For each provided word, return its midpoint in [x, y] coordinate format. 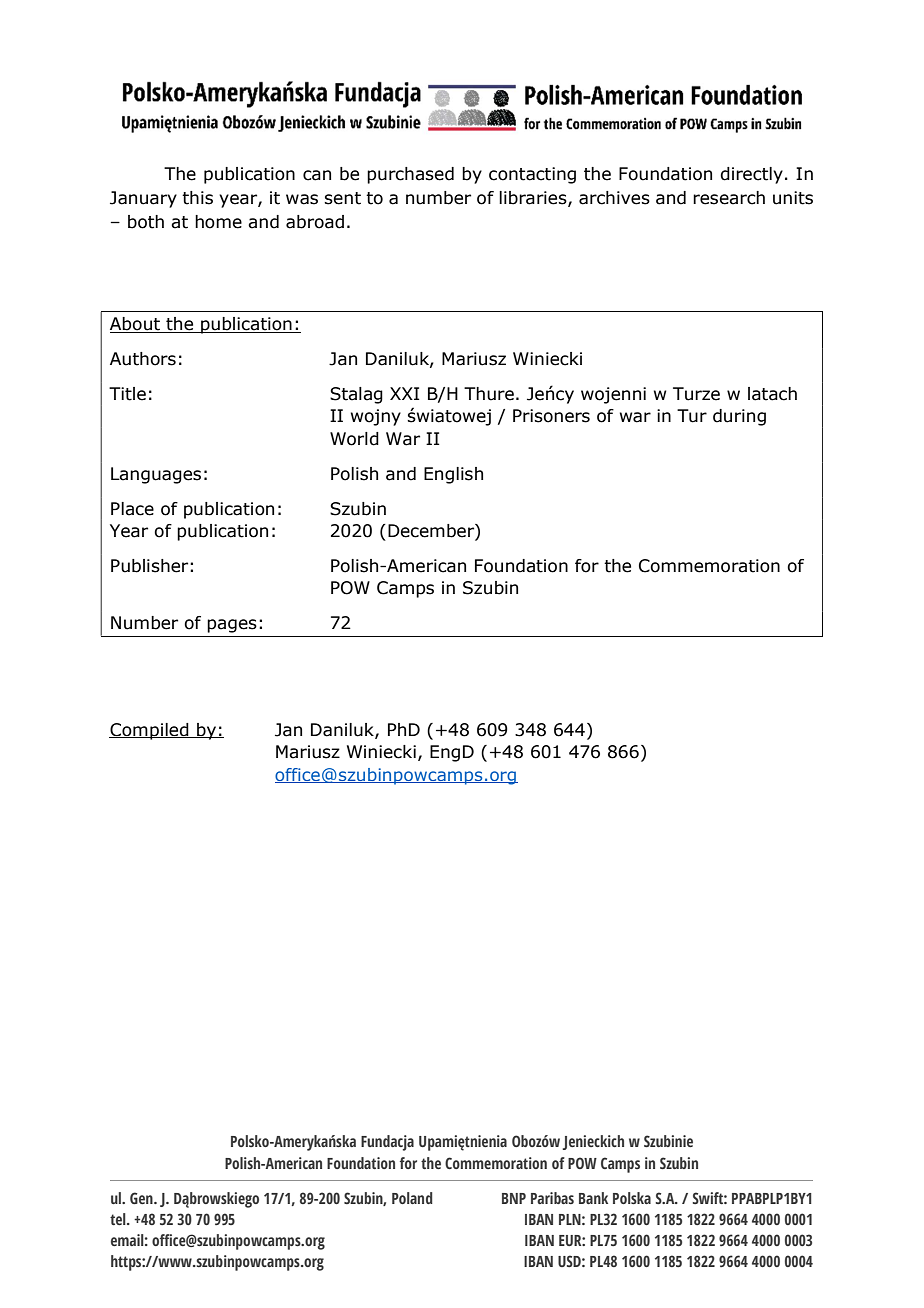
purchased [410, 175]
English [453, 475]
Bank [593, 1198]
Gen [142, 1198]
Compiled [150, 731]
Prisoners [551, 416]
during [739, 417]
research [729, 198]
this [197, 198]
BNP [514, 1198]
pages [232, 626]
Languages [156, 475]
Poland [412, 1198]
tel [119, 1219]
